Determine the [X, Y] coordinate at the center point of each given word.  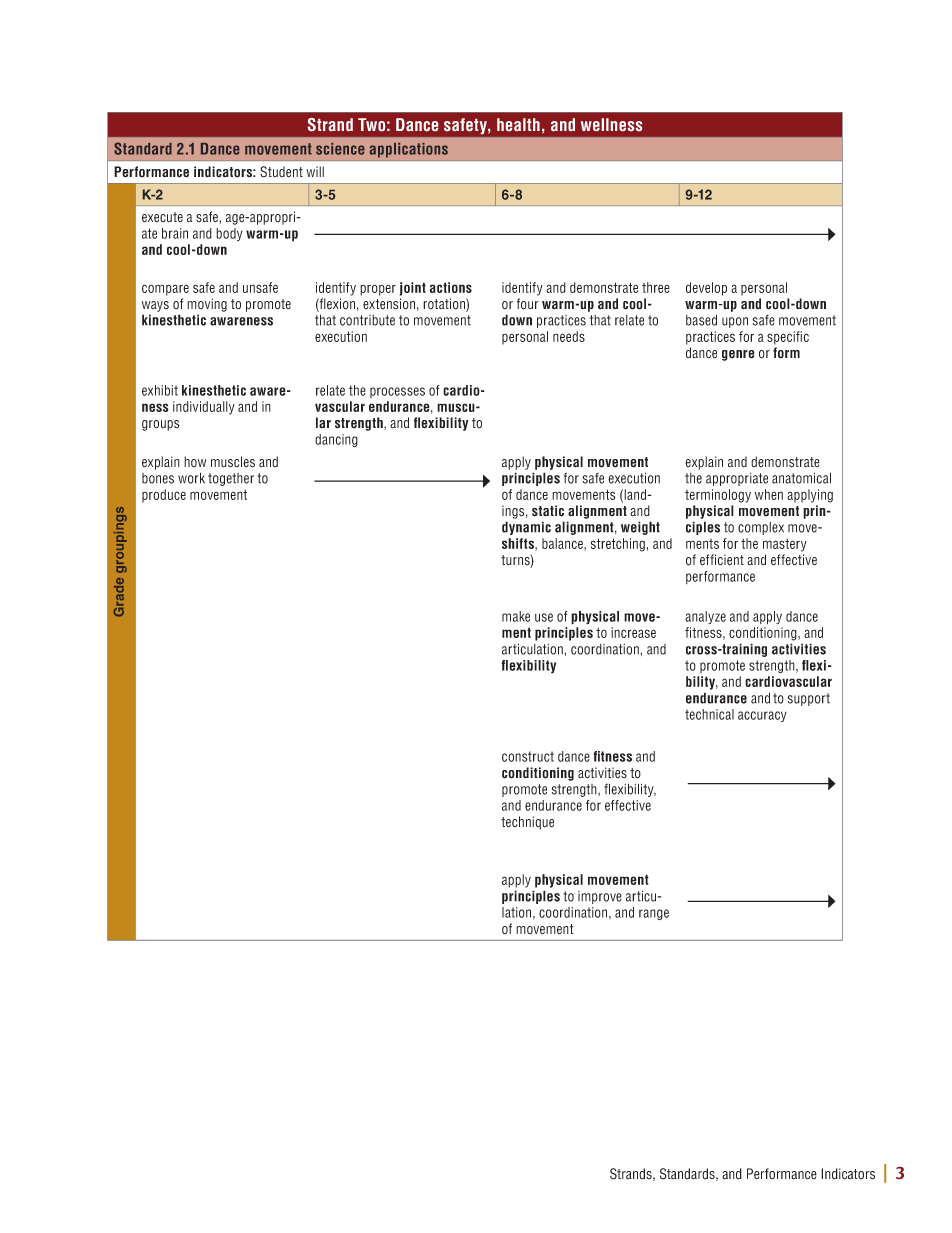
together [231, 479]
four [528, 304]
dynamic [526, 528]
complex [761, 528]
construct [528, 756]
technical [709, 714]
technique [527, 823]
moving [207, 305]
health [518, 124]
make [516, 616]
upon [735, 322]
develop [706, 289]
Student [281, 172]
